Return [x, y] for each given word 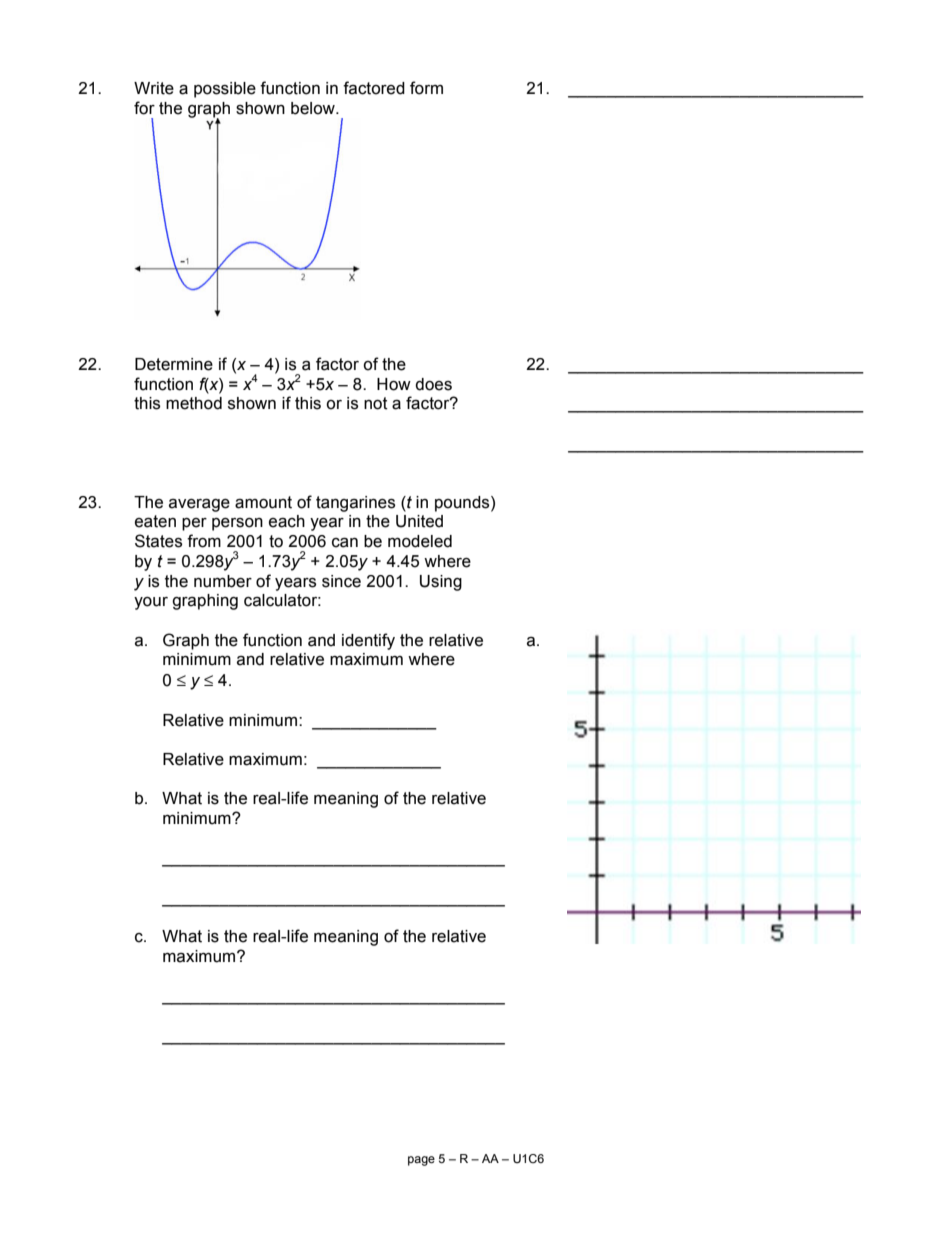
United [419, 521]
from [204, 541]
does [433, 384]
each [287, 521]
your [151, 603]
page [421, 1161]
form [426, 88]
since [341, 581]
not [376, 403]
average [199, 505]
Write [154, 88]
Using [441, 583]
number [223, 581]
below [314, 108]
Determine [174, 364]
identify [368, 641]
